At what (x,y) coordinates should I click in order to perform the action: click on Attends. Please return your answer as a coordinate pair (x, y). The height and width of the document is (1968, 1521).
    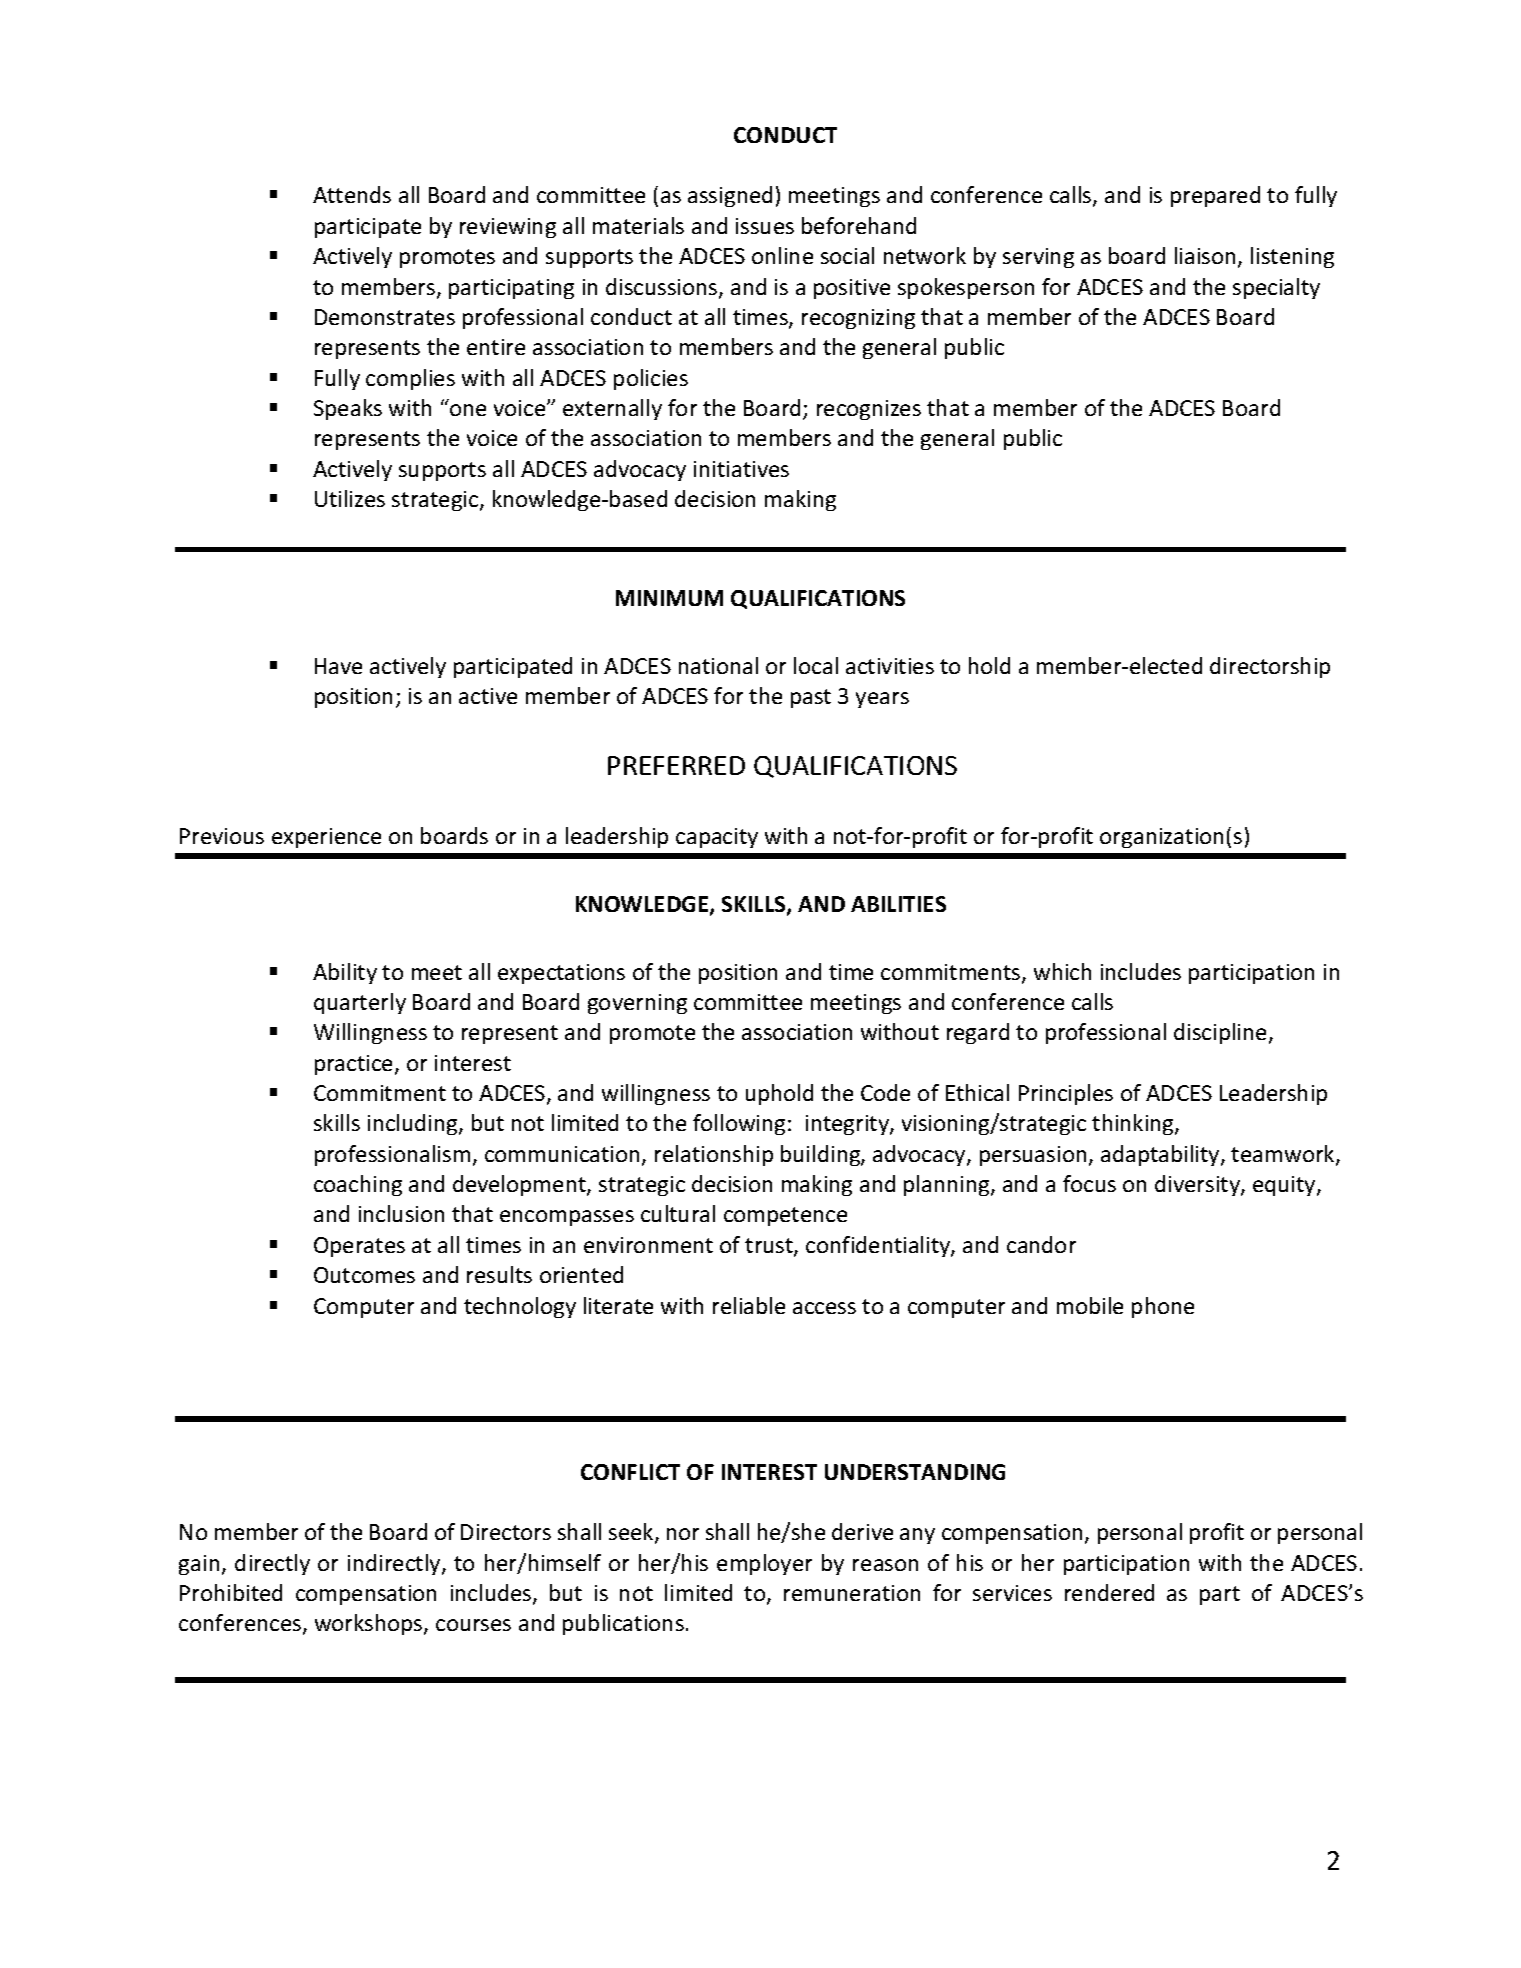
    Looking at the image, I should click on (352, 194).
